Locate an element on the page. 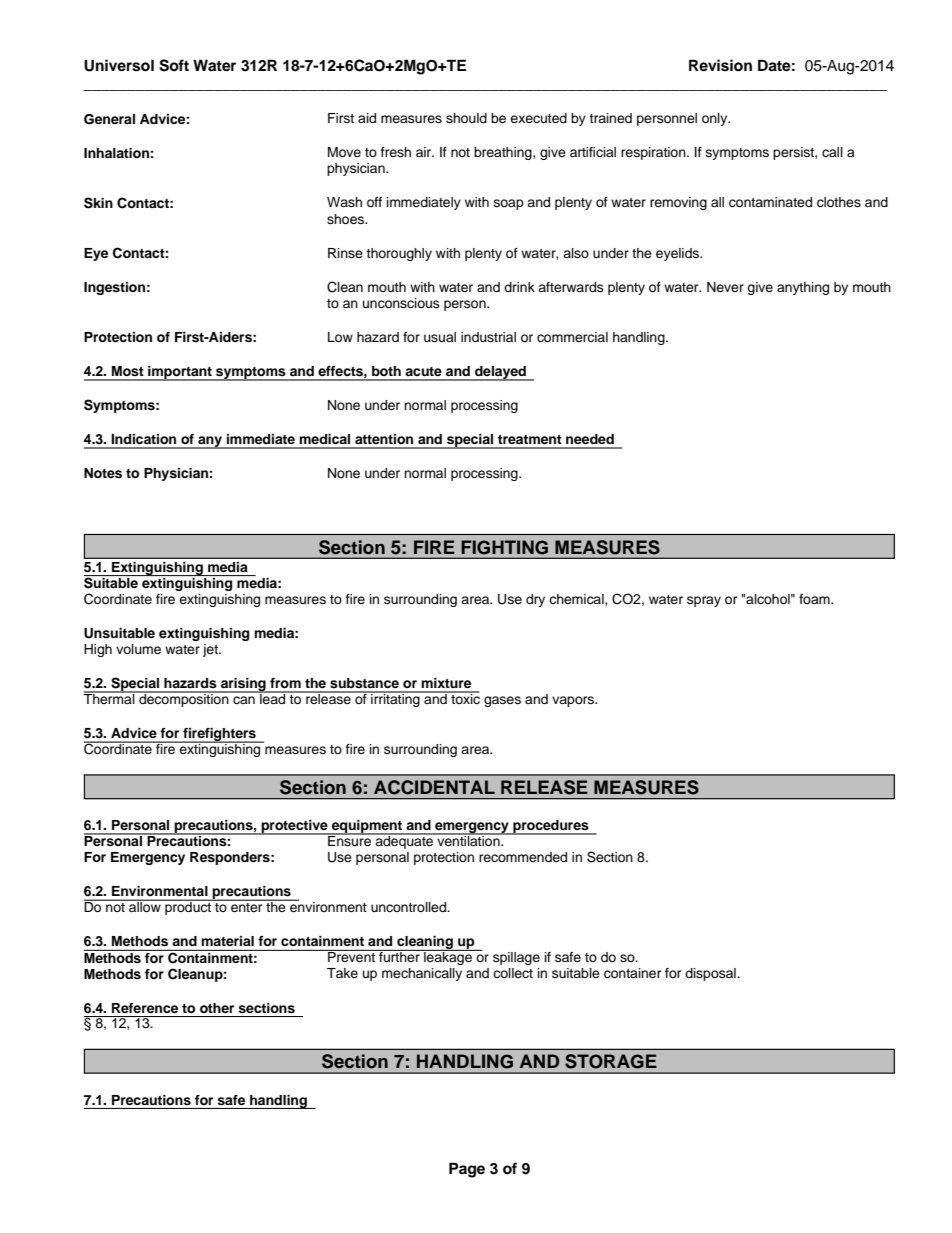  material is located at coordinates (228, 941).
